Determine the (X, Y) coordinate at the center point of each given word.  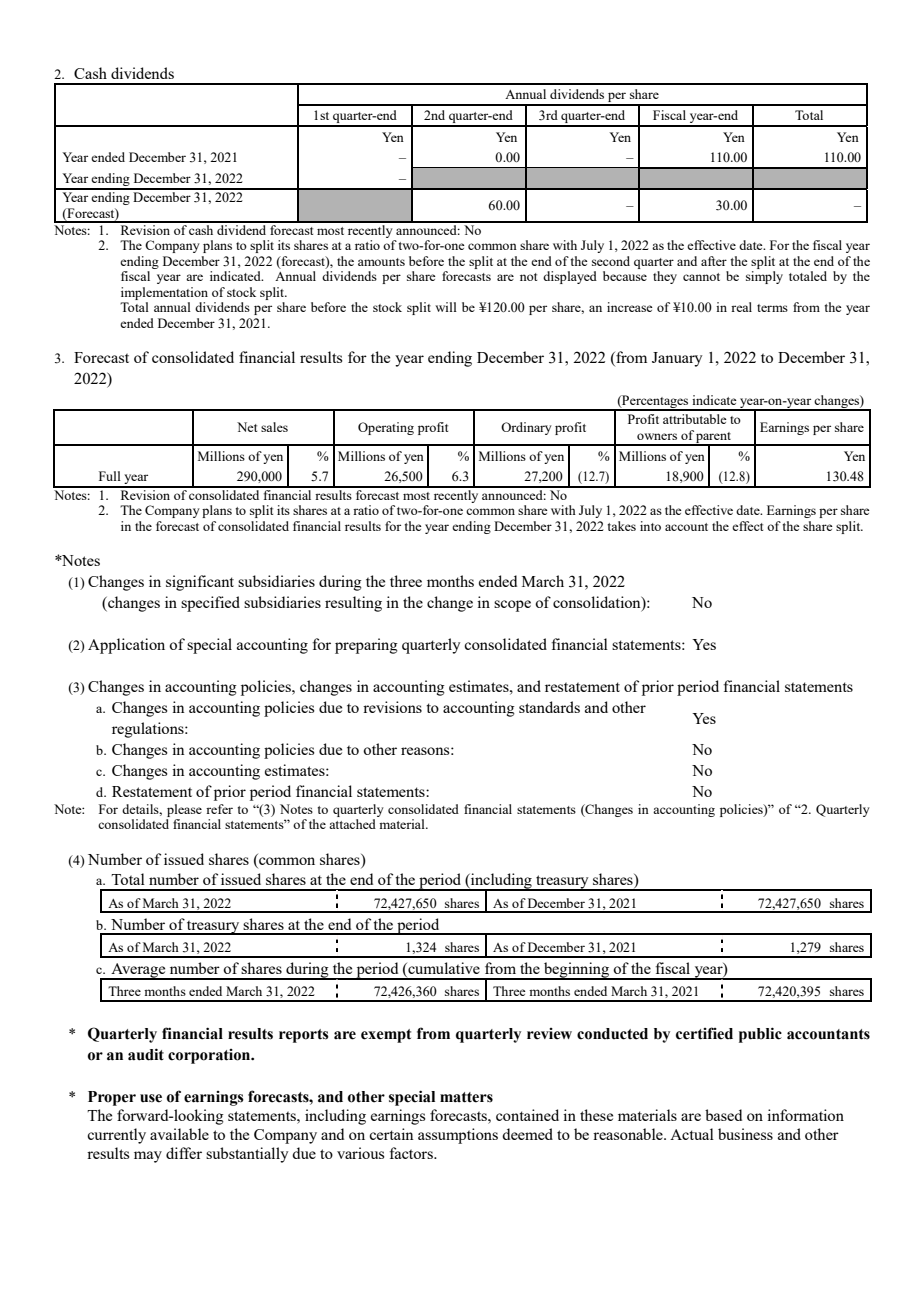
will (446, 307)
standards (549, 707)
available (179, 1134)
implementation (164, 293)
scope (512, 606)
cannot (701, 277)
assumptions (458, 1136)
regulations (149, 730)
